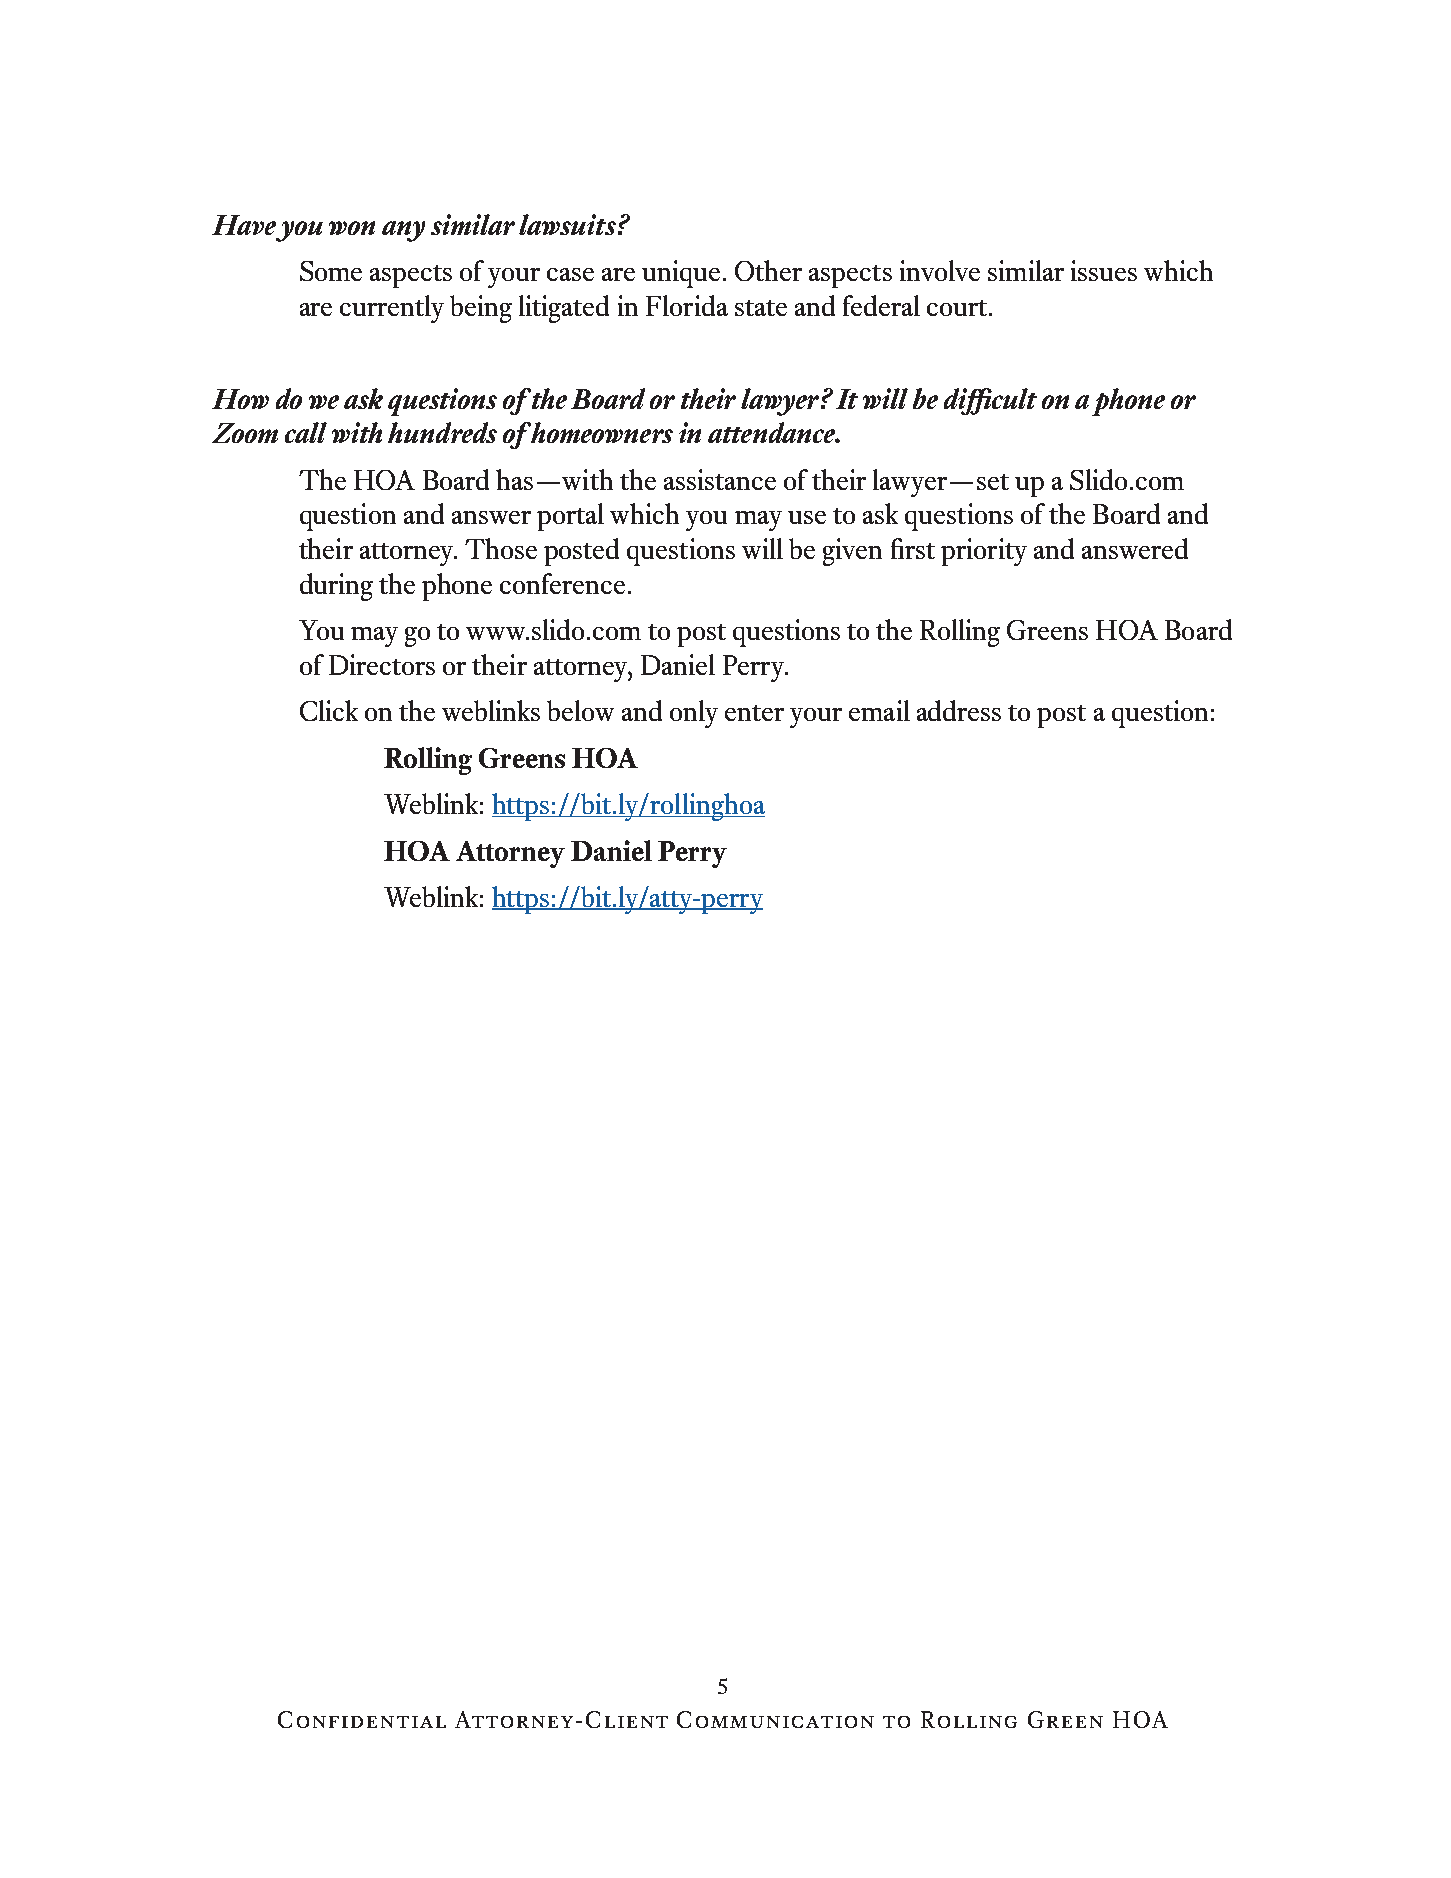 The image size is (1451, 1878). I want to click on below, so click(580, 710).
